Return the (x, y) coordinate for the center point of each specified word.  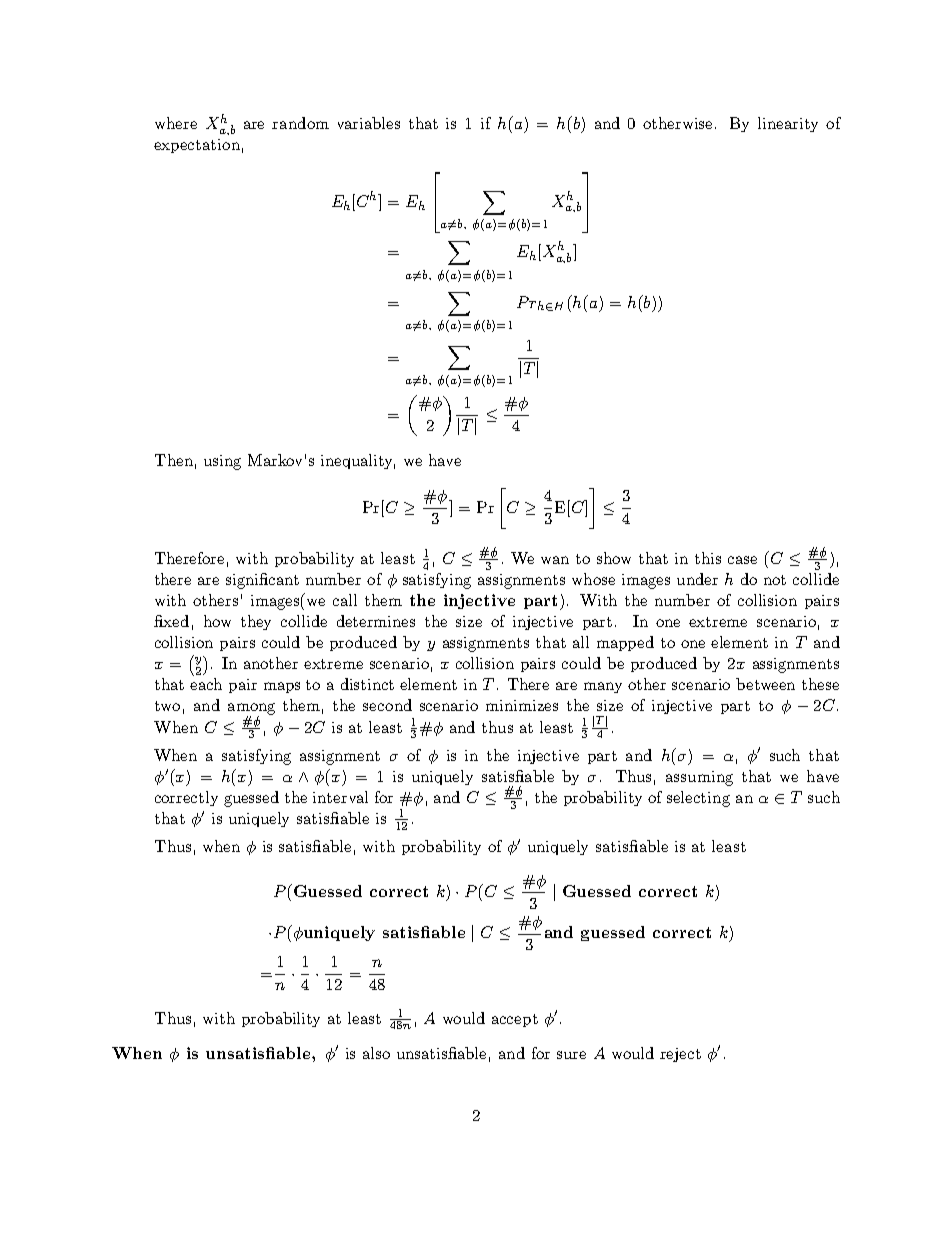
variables (369, 123)
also (376, 1053)
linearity (788, 124)
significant (262, 581)
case (742, 560)
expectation (197, 146)
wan (555, 560)
